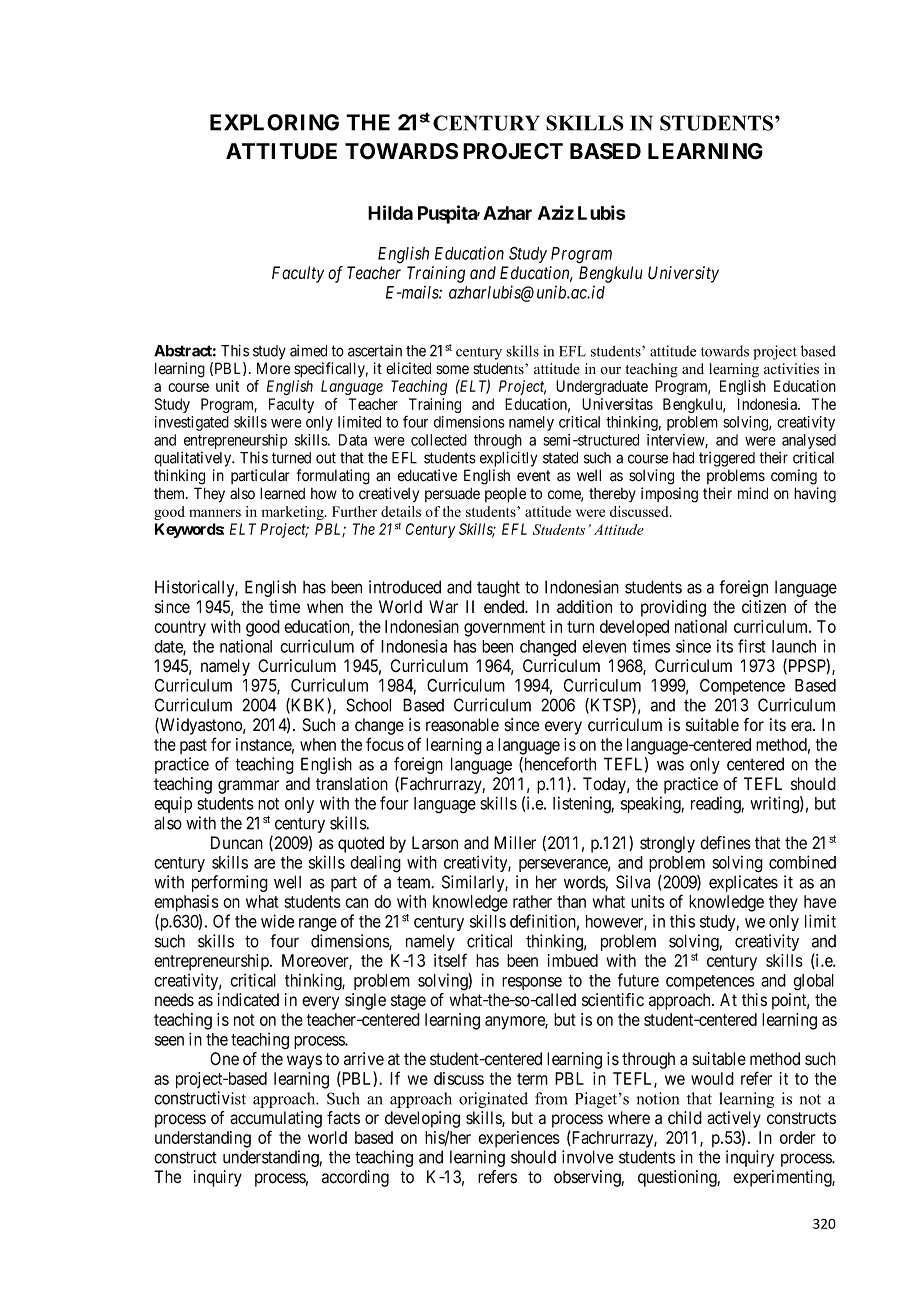 The width and height of the screenshot is (924, 1308). What do you see at coordinates (450, 960) in the screenshot?
I see `itself` at bounding box center [450, 960].
